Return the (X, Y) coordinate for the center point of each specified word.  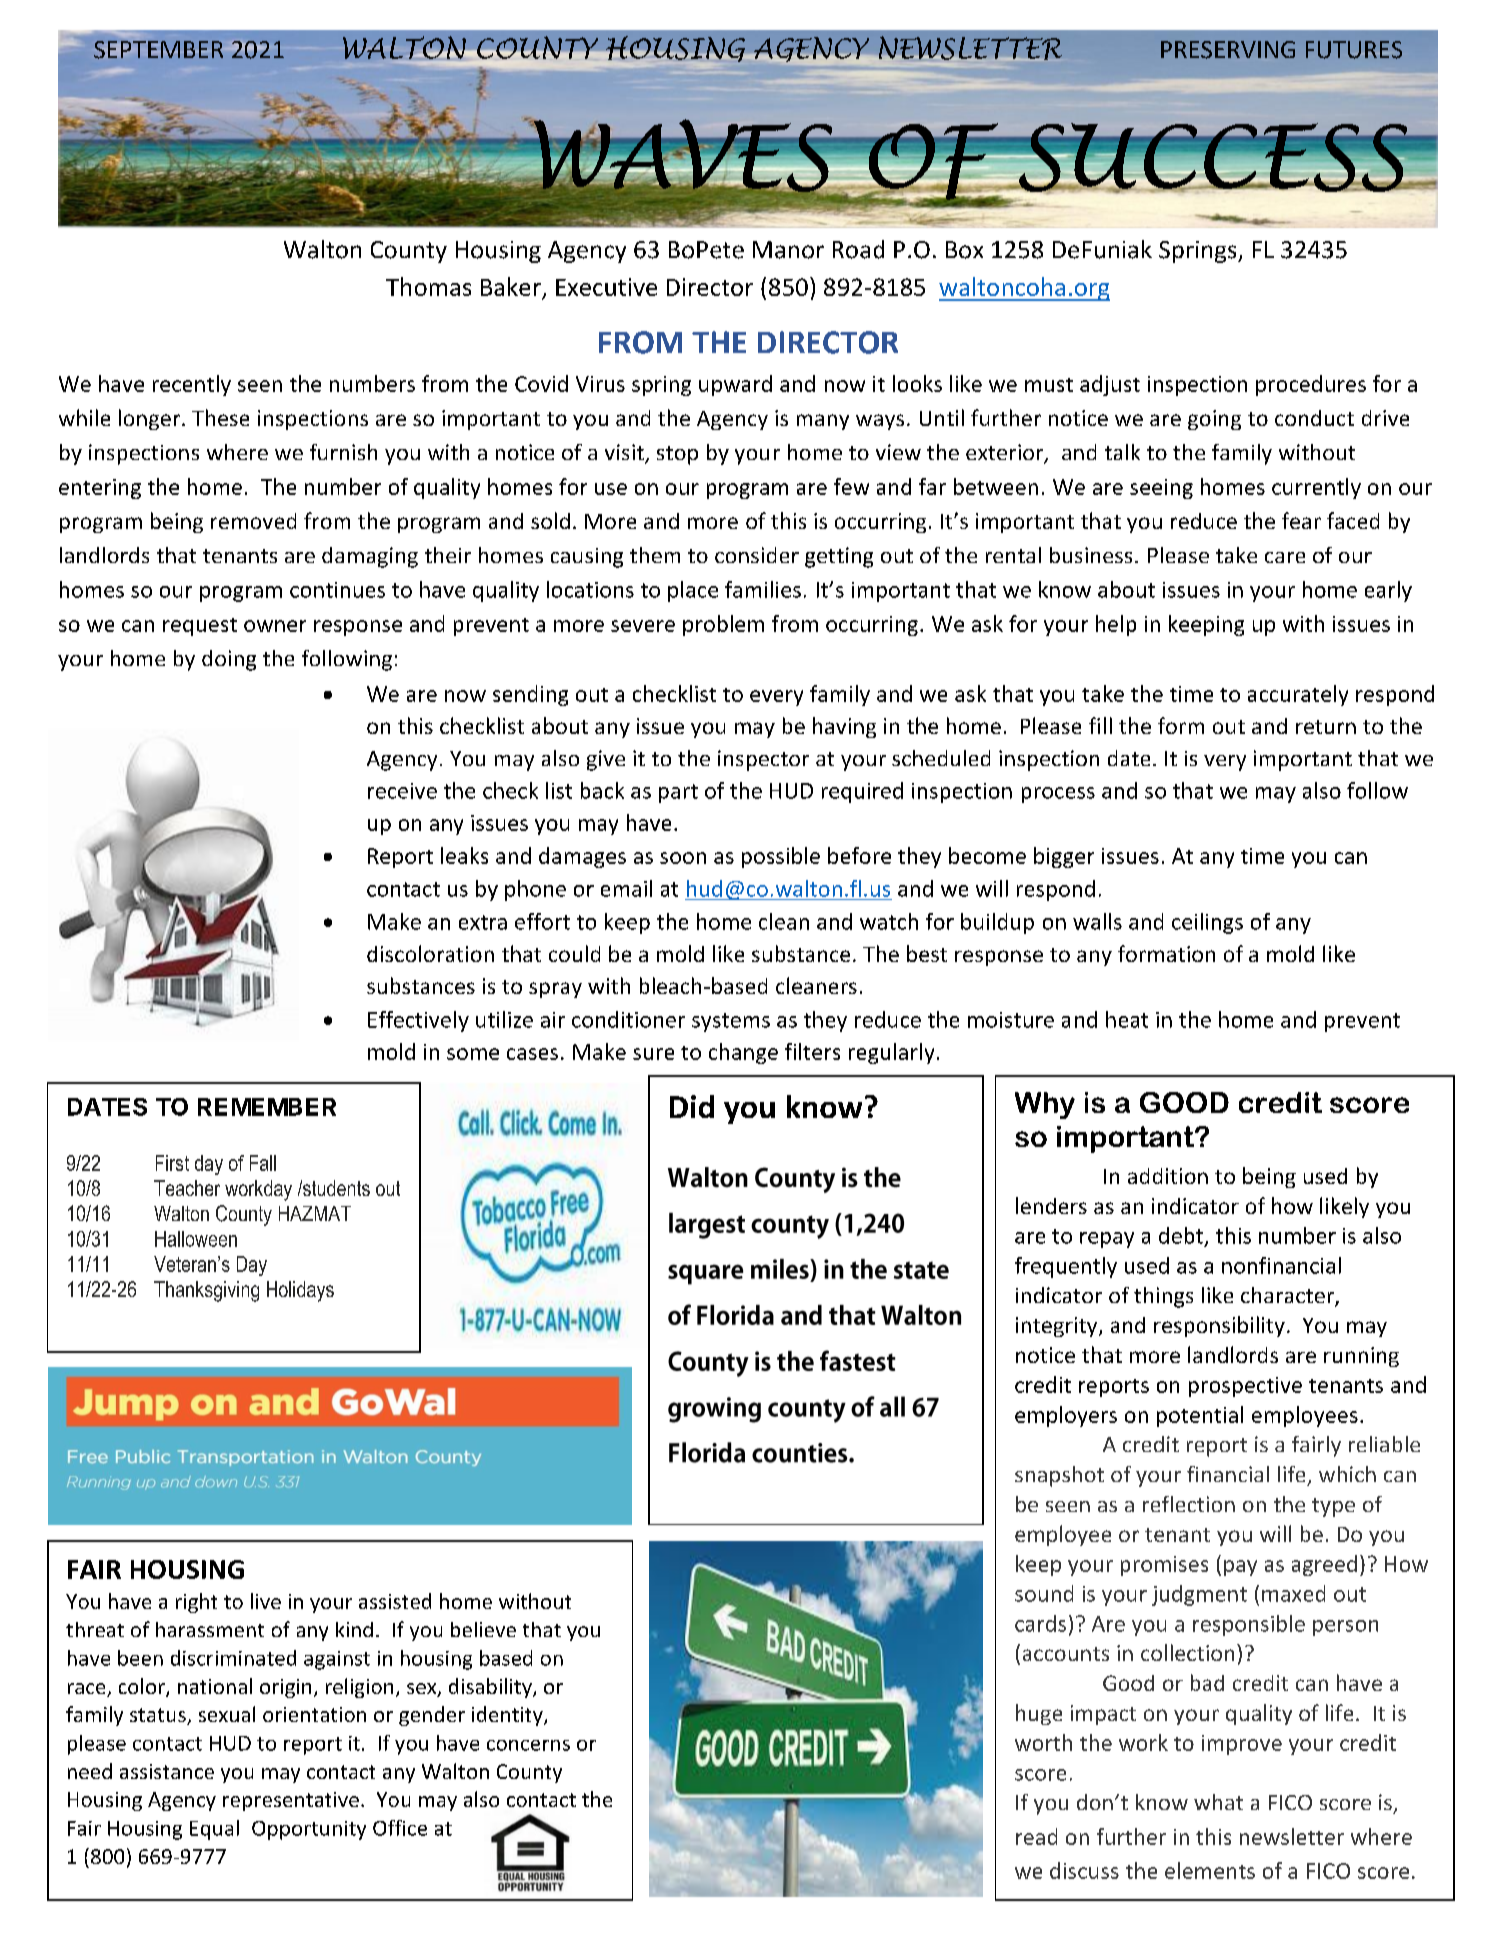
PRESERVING (1228, 50)
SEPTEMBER (158, 50)
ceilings (1207, 923)
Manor (788, 250)
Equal (214, 1830)
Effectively (418, 1021)
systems (731, 1022)
